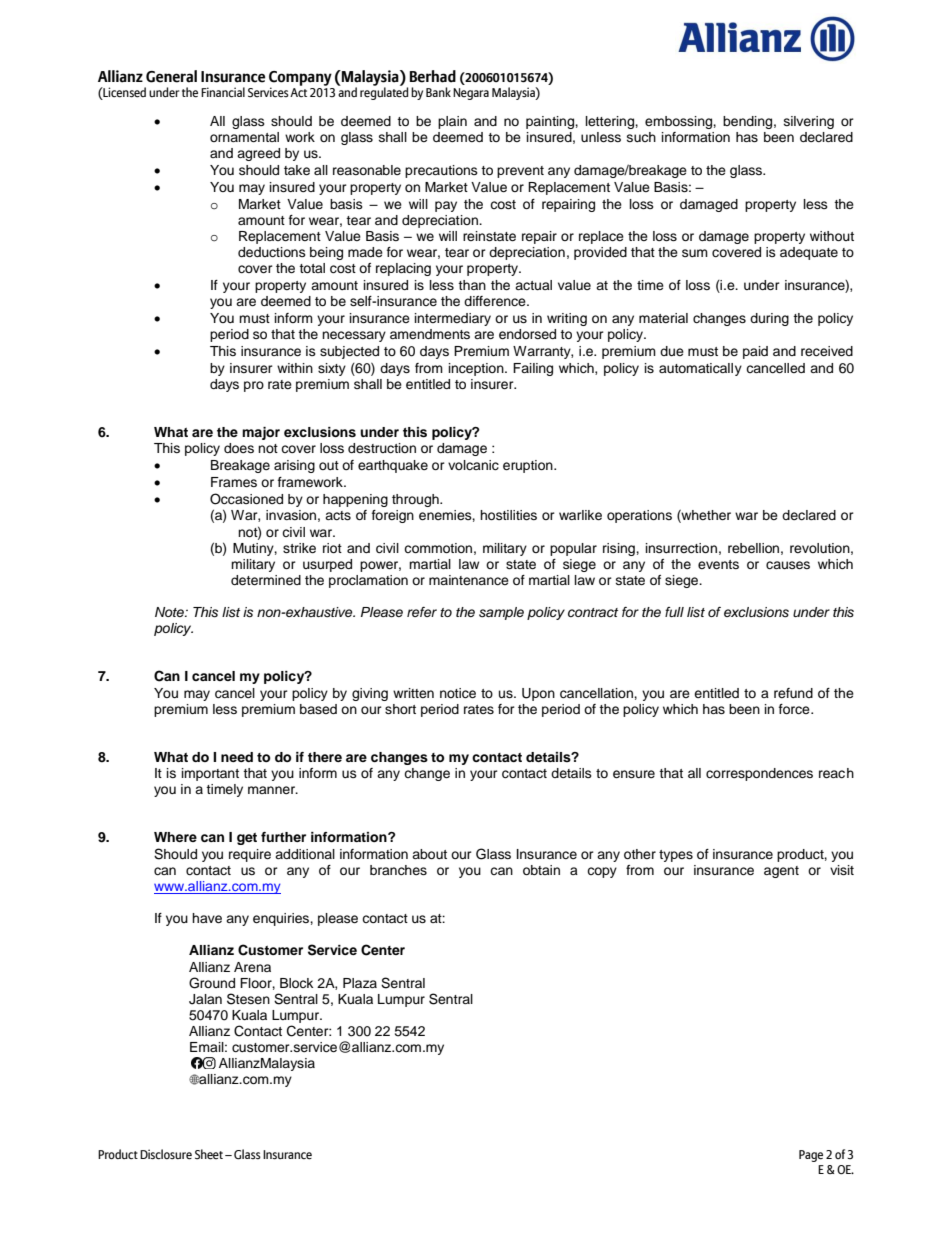 The image size is (952, 1233). Describe the element at coordinates (266, 580) in the screenshot. I see `determined` at that location.
